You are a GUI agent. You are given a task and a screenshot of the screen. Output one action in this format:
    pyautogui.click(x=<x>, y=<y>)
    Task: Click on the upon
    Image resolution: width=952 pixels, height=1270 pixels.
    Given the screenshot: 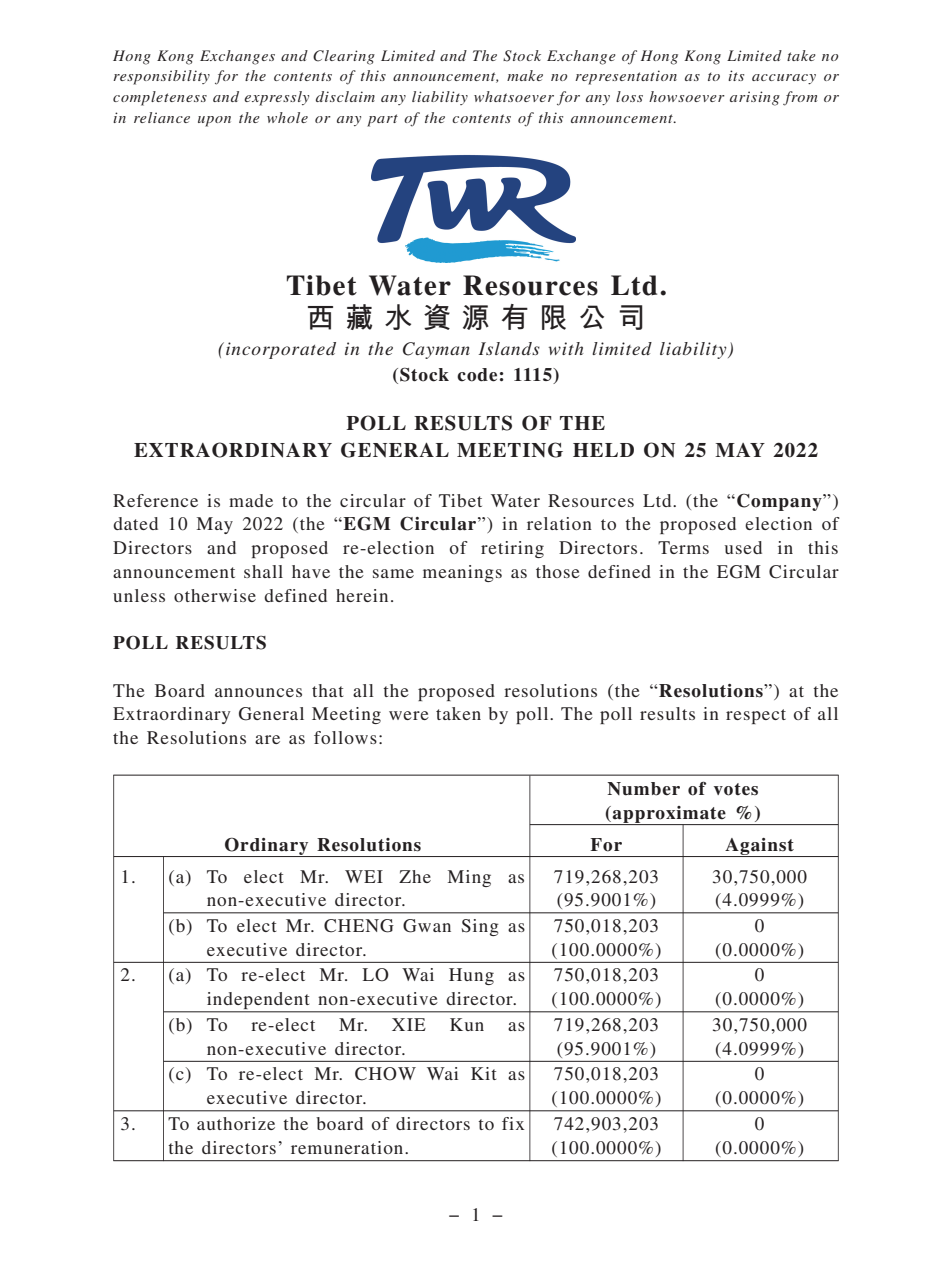 What is the action you would take?
    pyautogui.click(x=214, y=121)
